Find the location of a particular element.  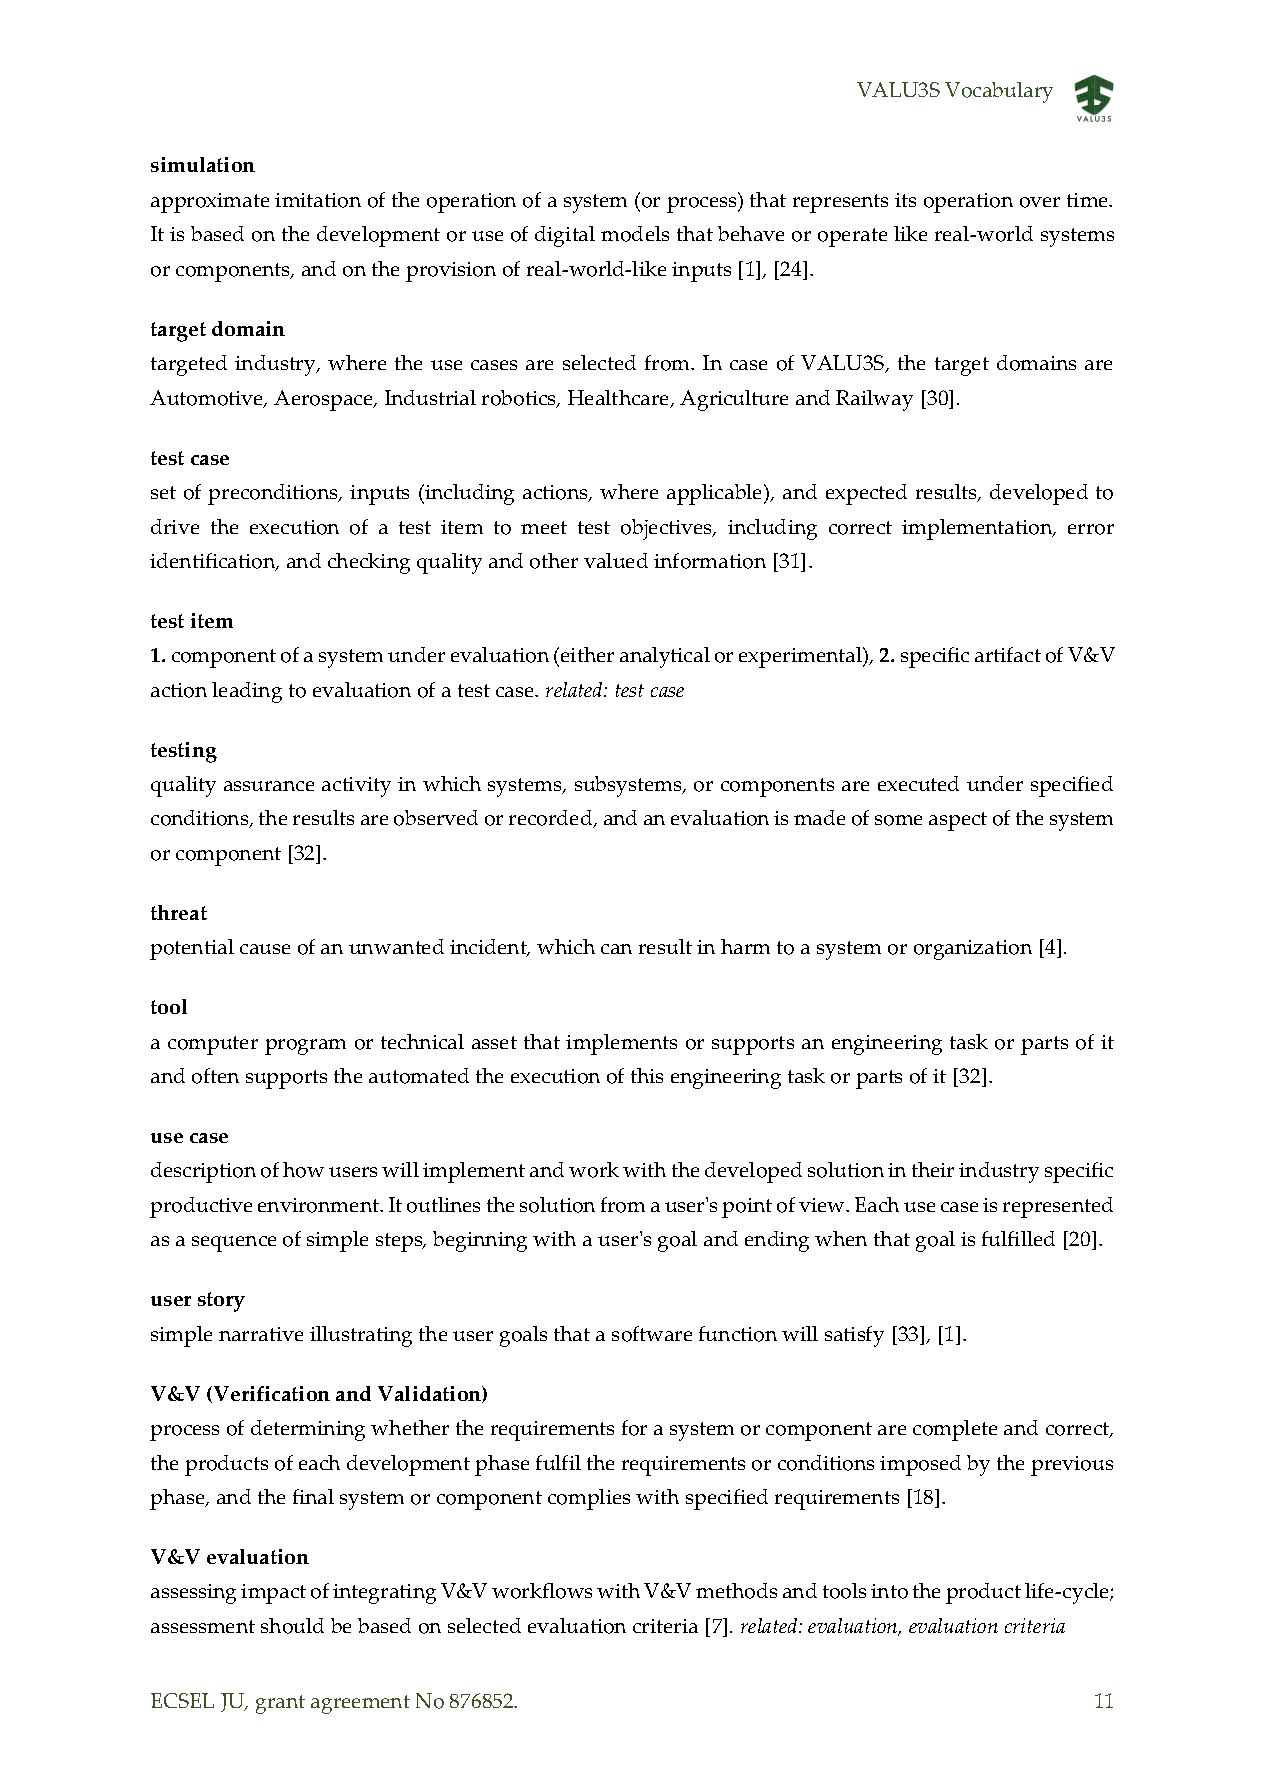

should is located at coordinates (292, 1626).
